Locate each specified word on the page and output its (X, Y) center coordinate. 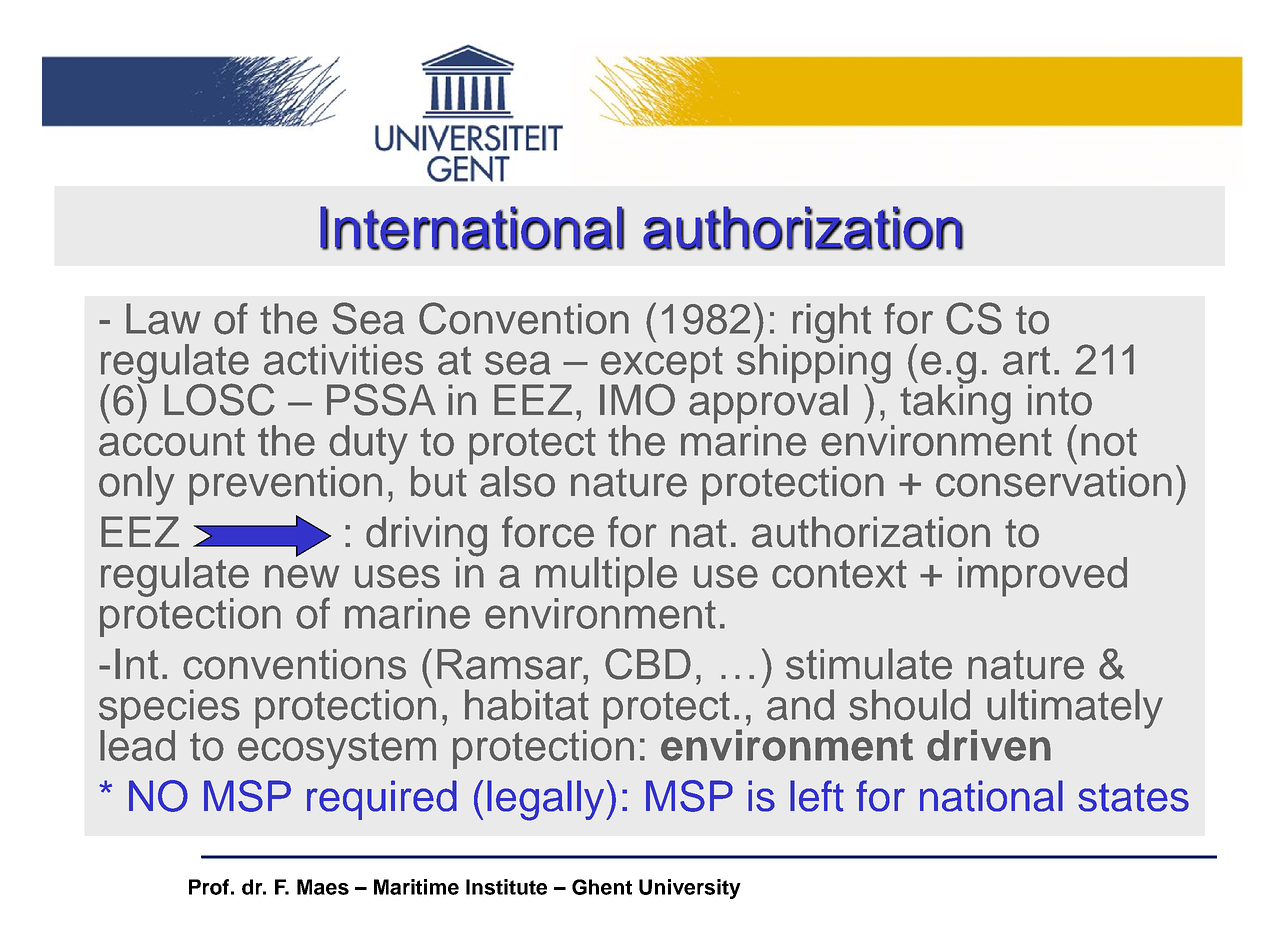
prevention (285, 485)
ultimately (1075, 709)
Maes (323, 887)
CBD (648, 664)
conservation (1054, 480)
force (548, 532)
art (1026, 360)
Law (163, 319)
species (169, 710)
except (661, 366)
